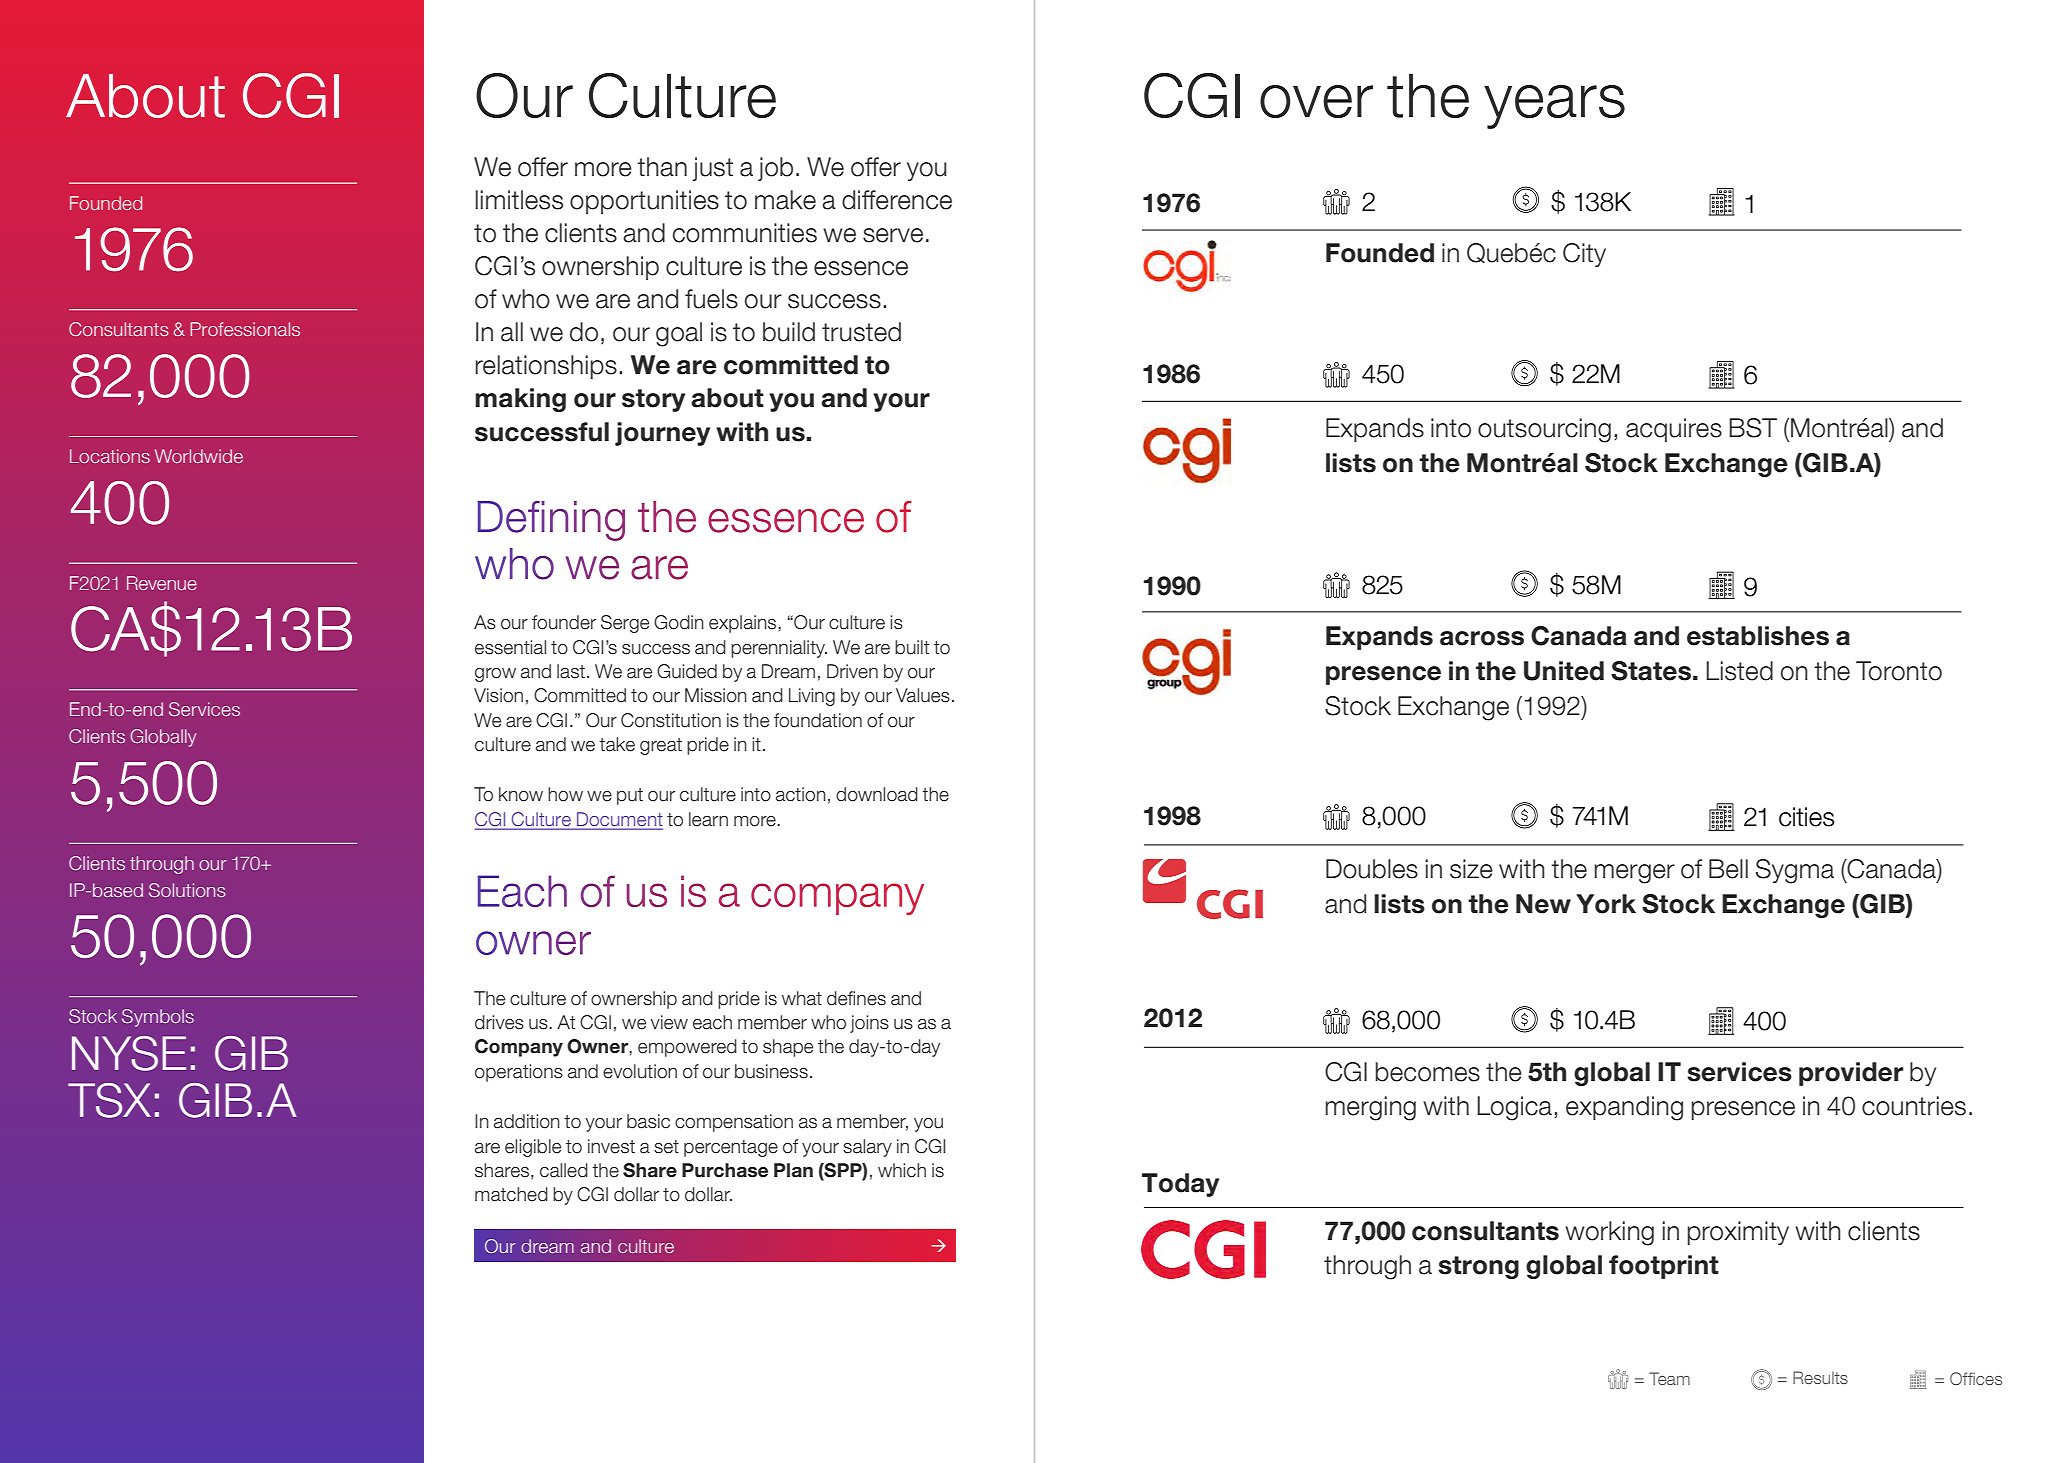  I want to click on built, so click(912, 647).
